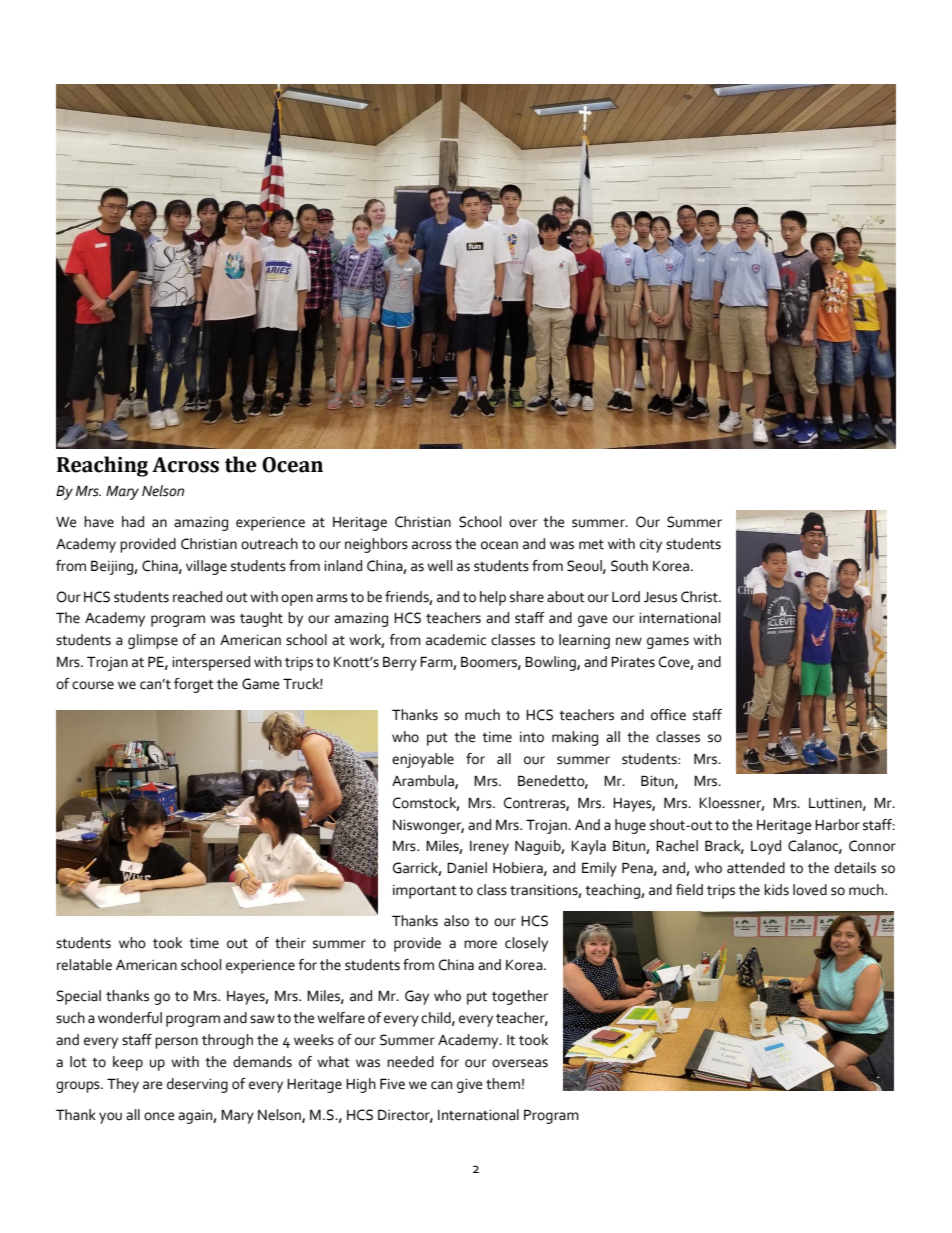 This document has width=952, height=1233. What do you see at coordinates (400, 663) in the document?
I see `Berry` at bounding box center [400, 663].
